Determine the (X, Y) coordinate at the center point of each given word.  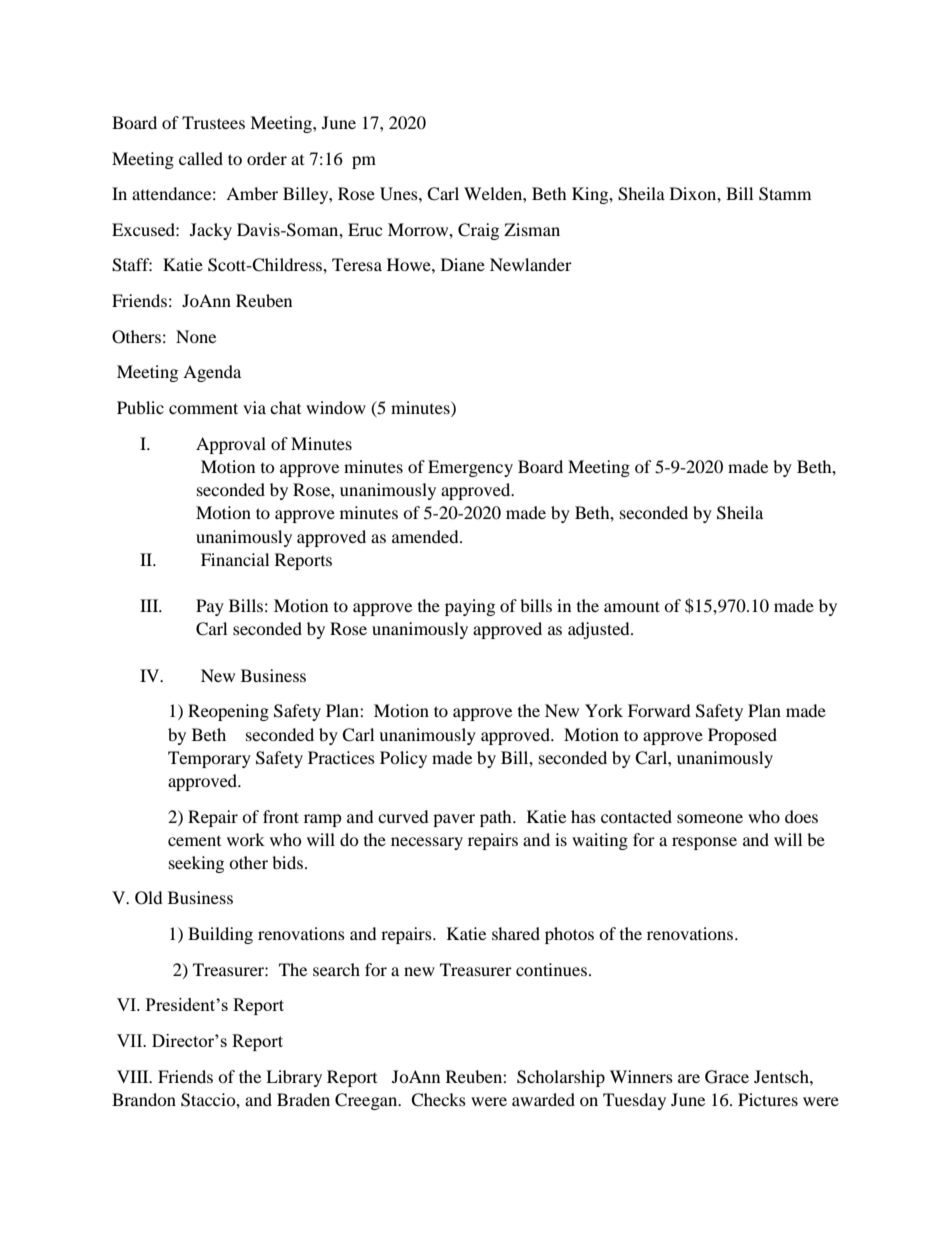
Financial (235, 559)
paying (470, 607)
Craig (478, 231)
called (201, 158)
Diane (463, 264)
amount (632, 606)
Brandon (144, 1099)
